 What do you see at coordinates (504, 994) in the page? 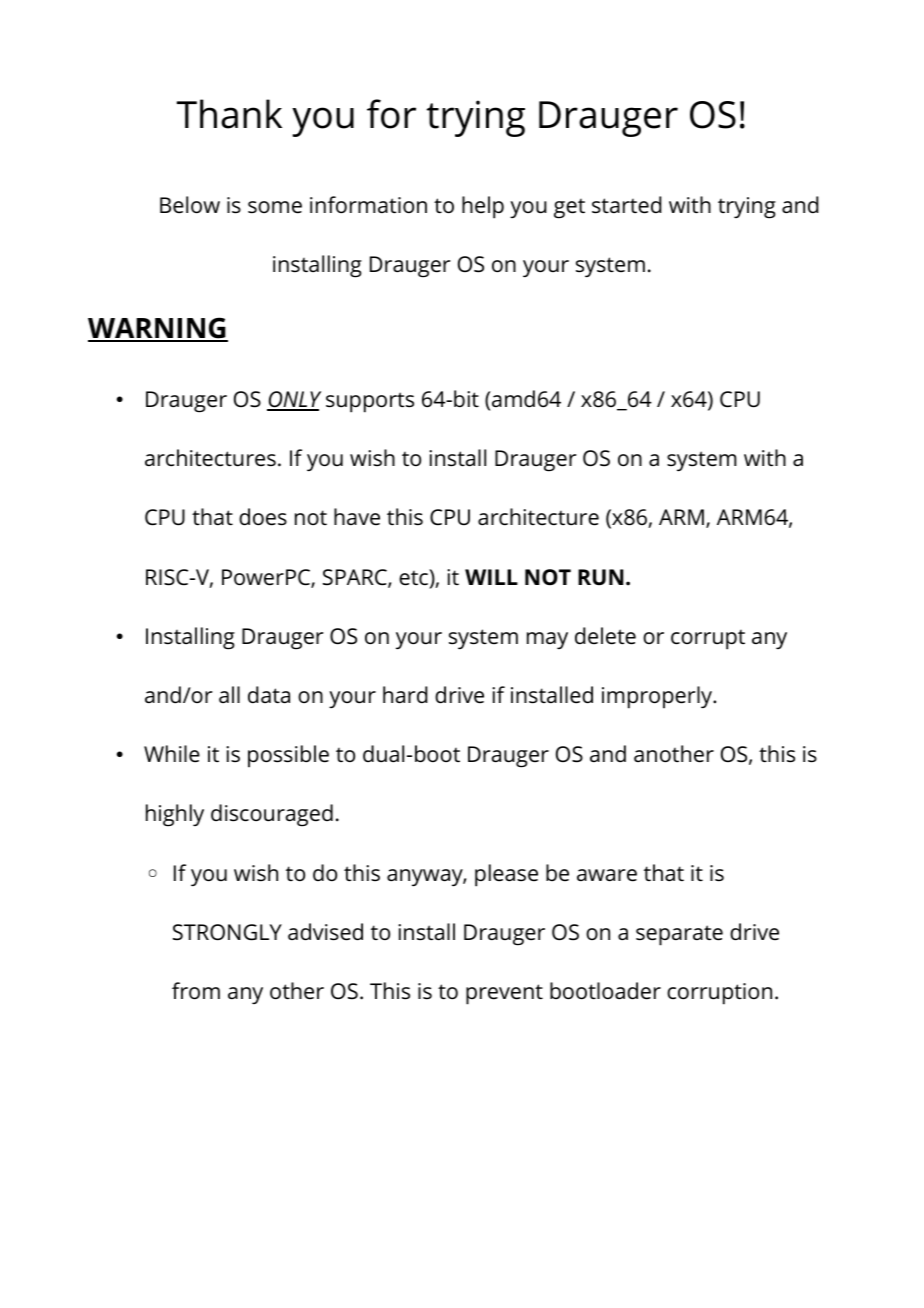
I see `prevent` at bounding box center [504, 994].
